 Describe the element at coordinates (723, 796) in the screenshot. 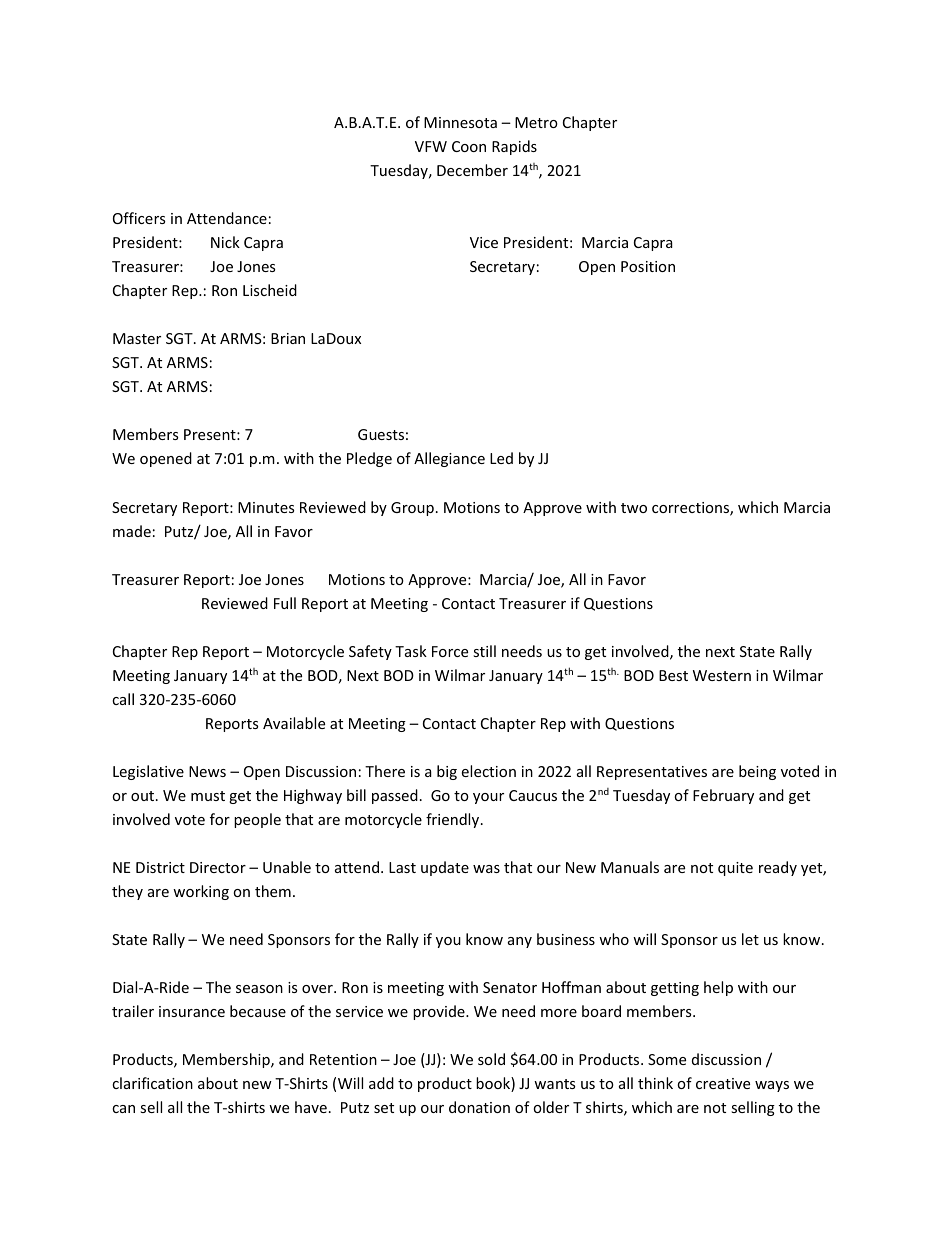

I see `February` at that location.
